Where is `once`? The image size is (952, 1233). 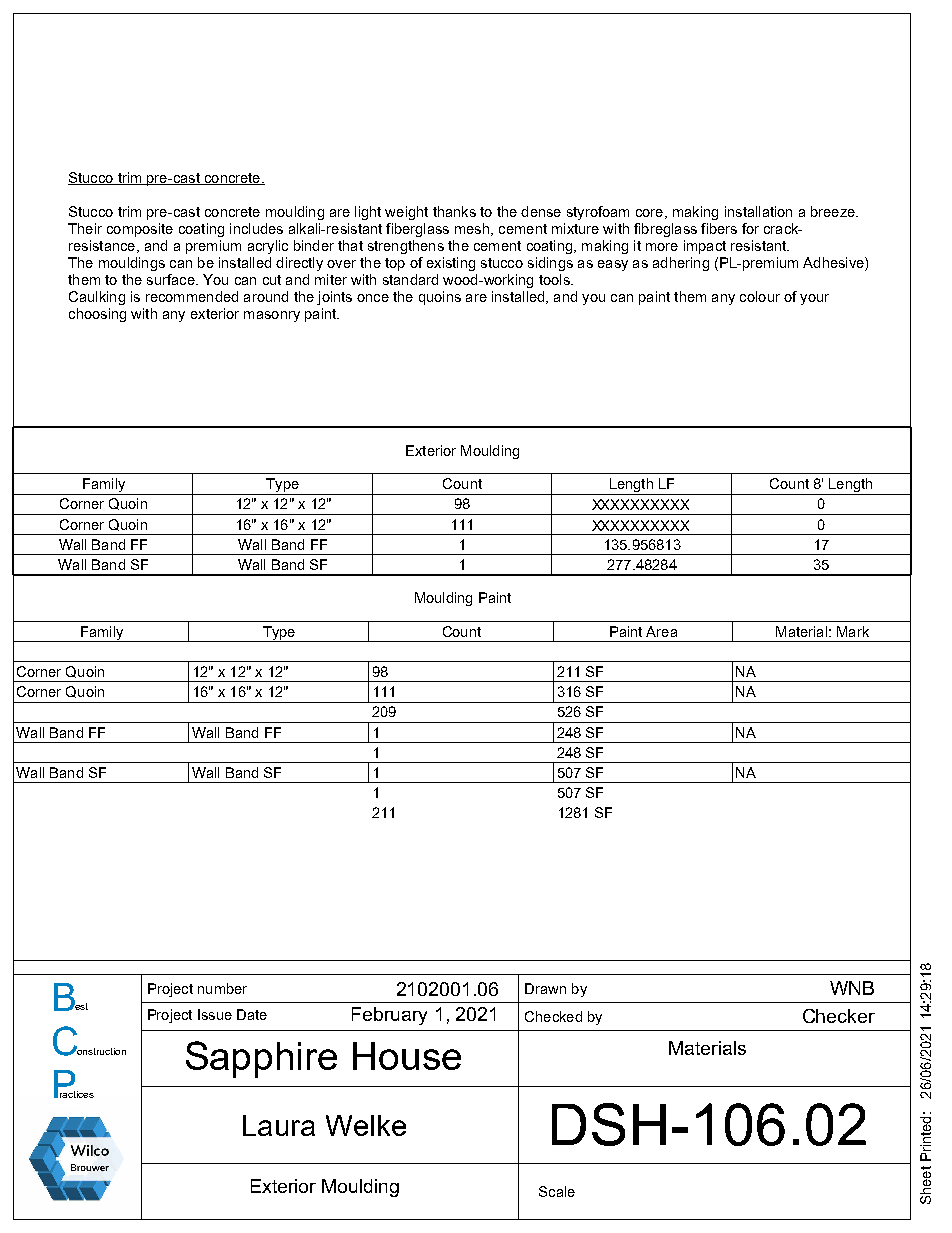
once is located at coordinates (373, 298).
